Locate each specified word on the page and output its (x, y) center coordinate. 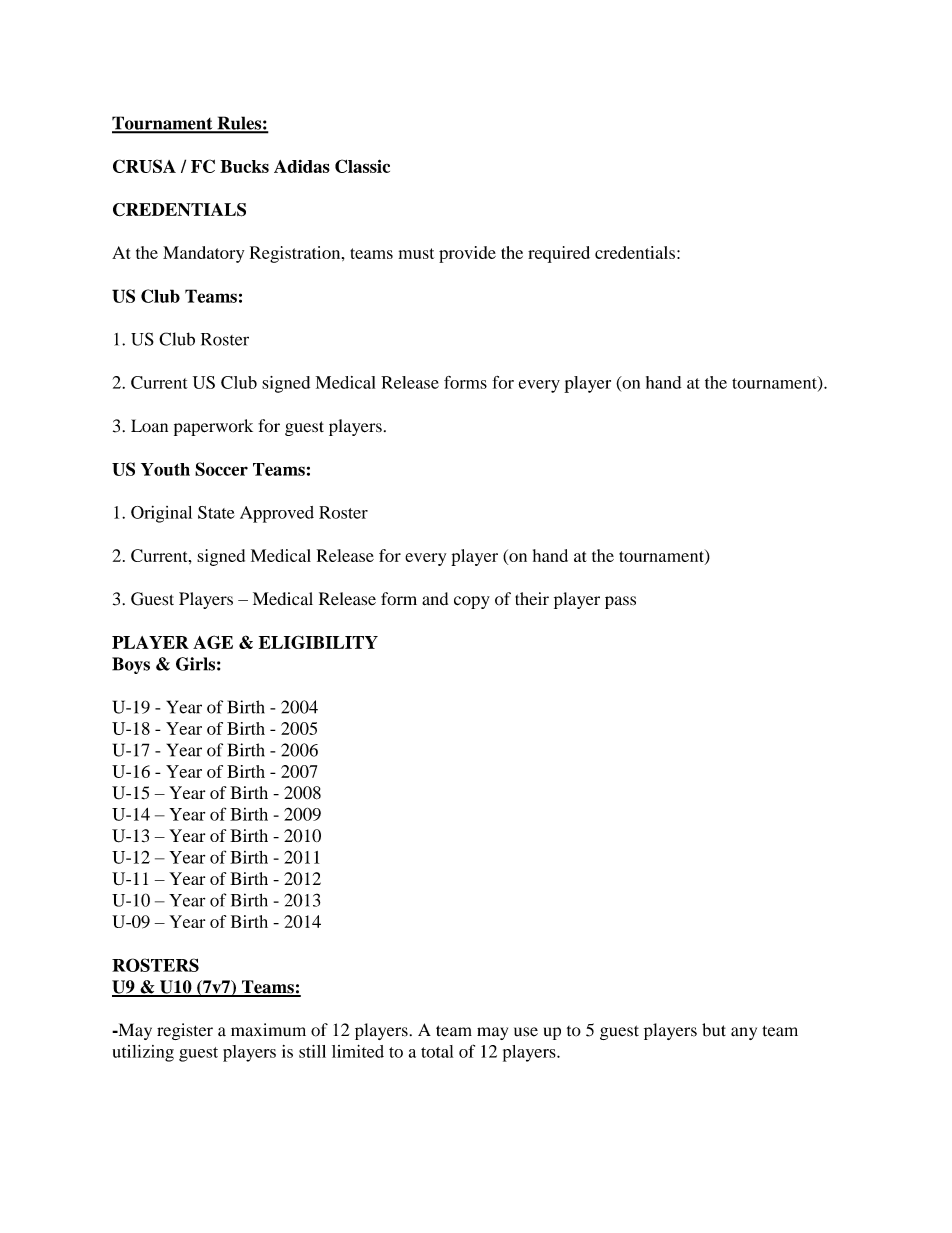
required (559, 254)
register (185, 1031)
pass (620, 602)
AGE (213, 642)
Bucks (244, 166)
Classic (362, 166)
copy (472, 602)
